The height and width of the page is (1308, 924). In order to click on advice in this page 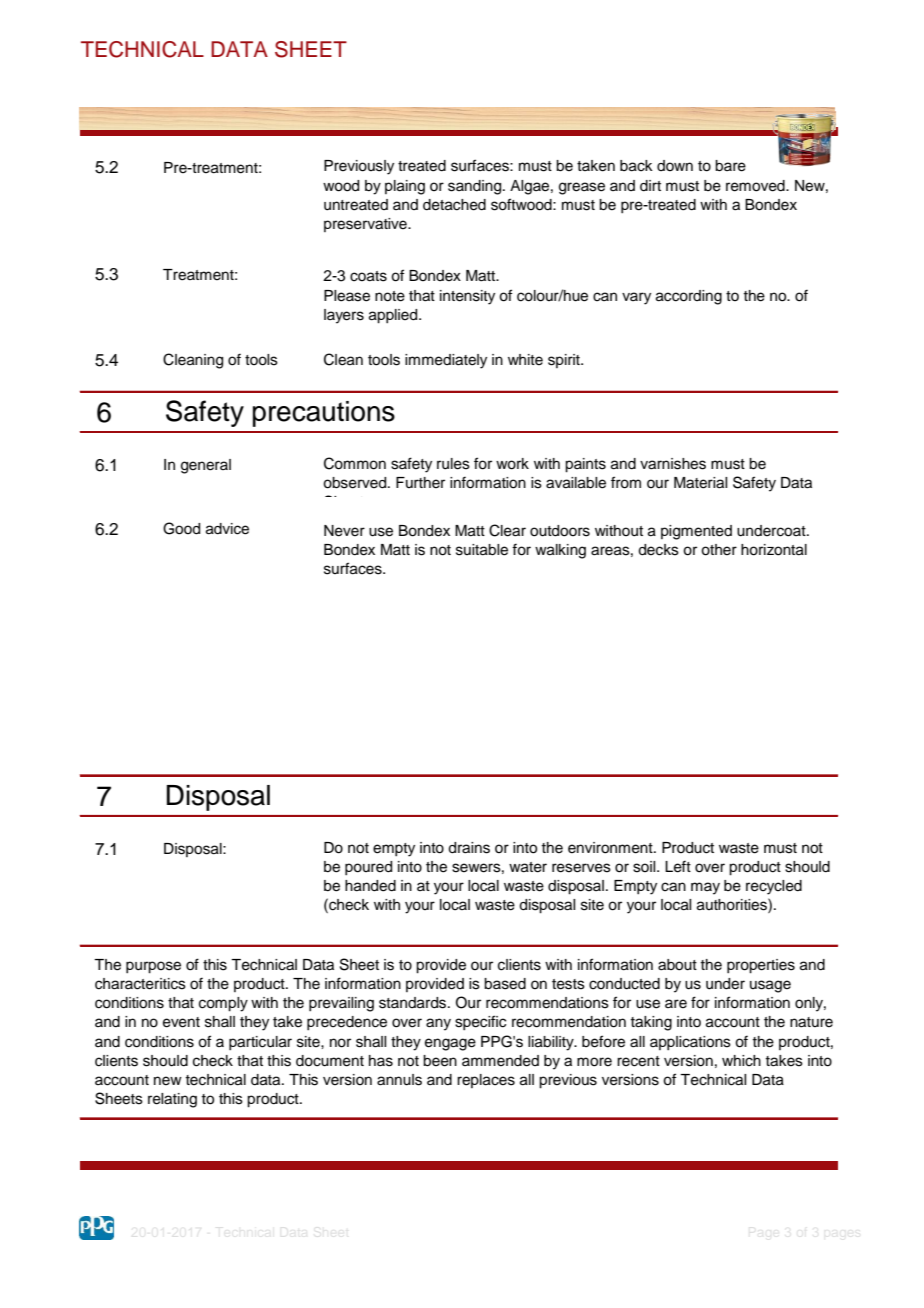, I will do `click(227, 529)`.
